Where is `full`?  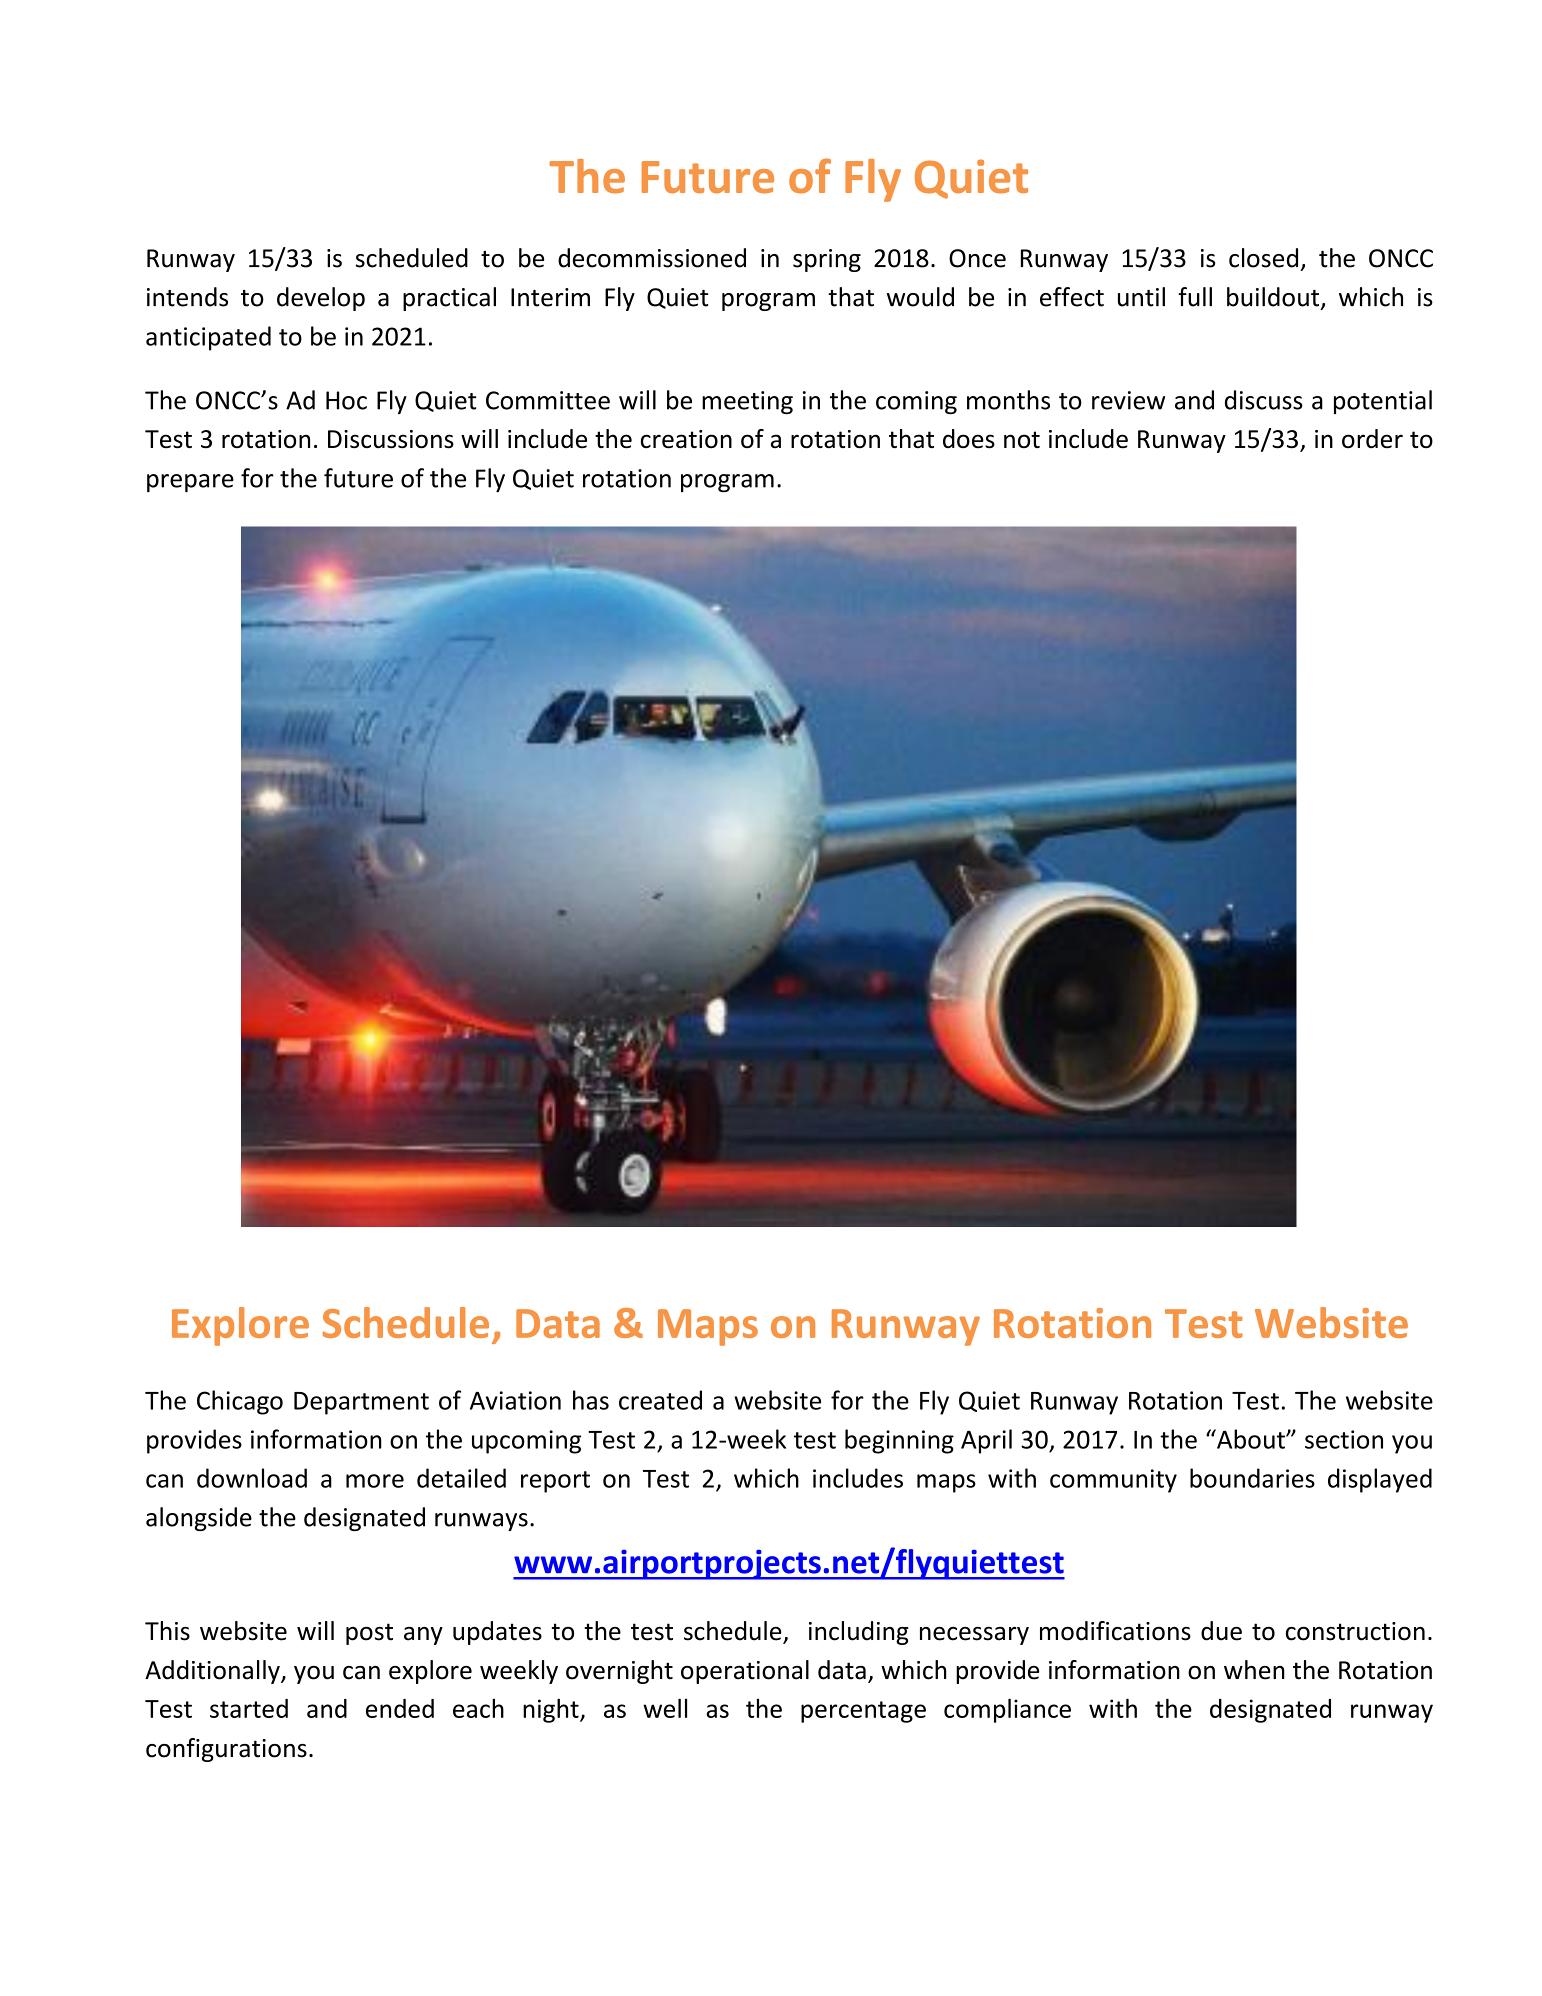 full is located at coordinates (1195, 297).
